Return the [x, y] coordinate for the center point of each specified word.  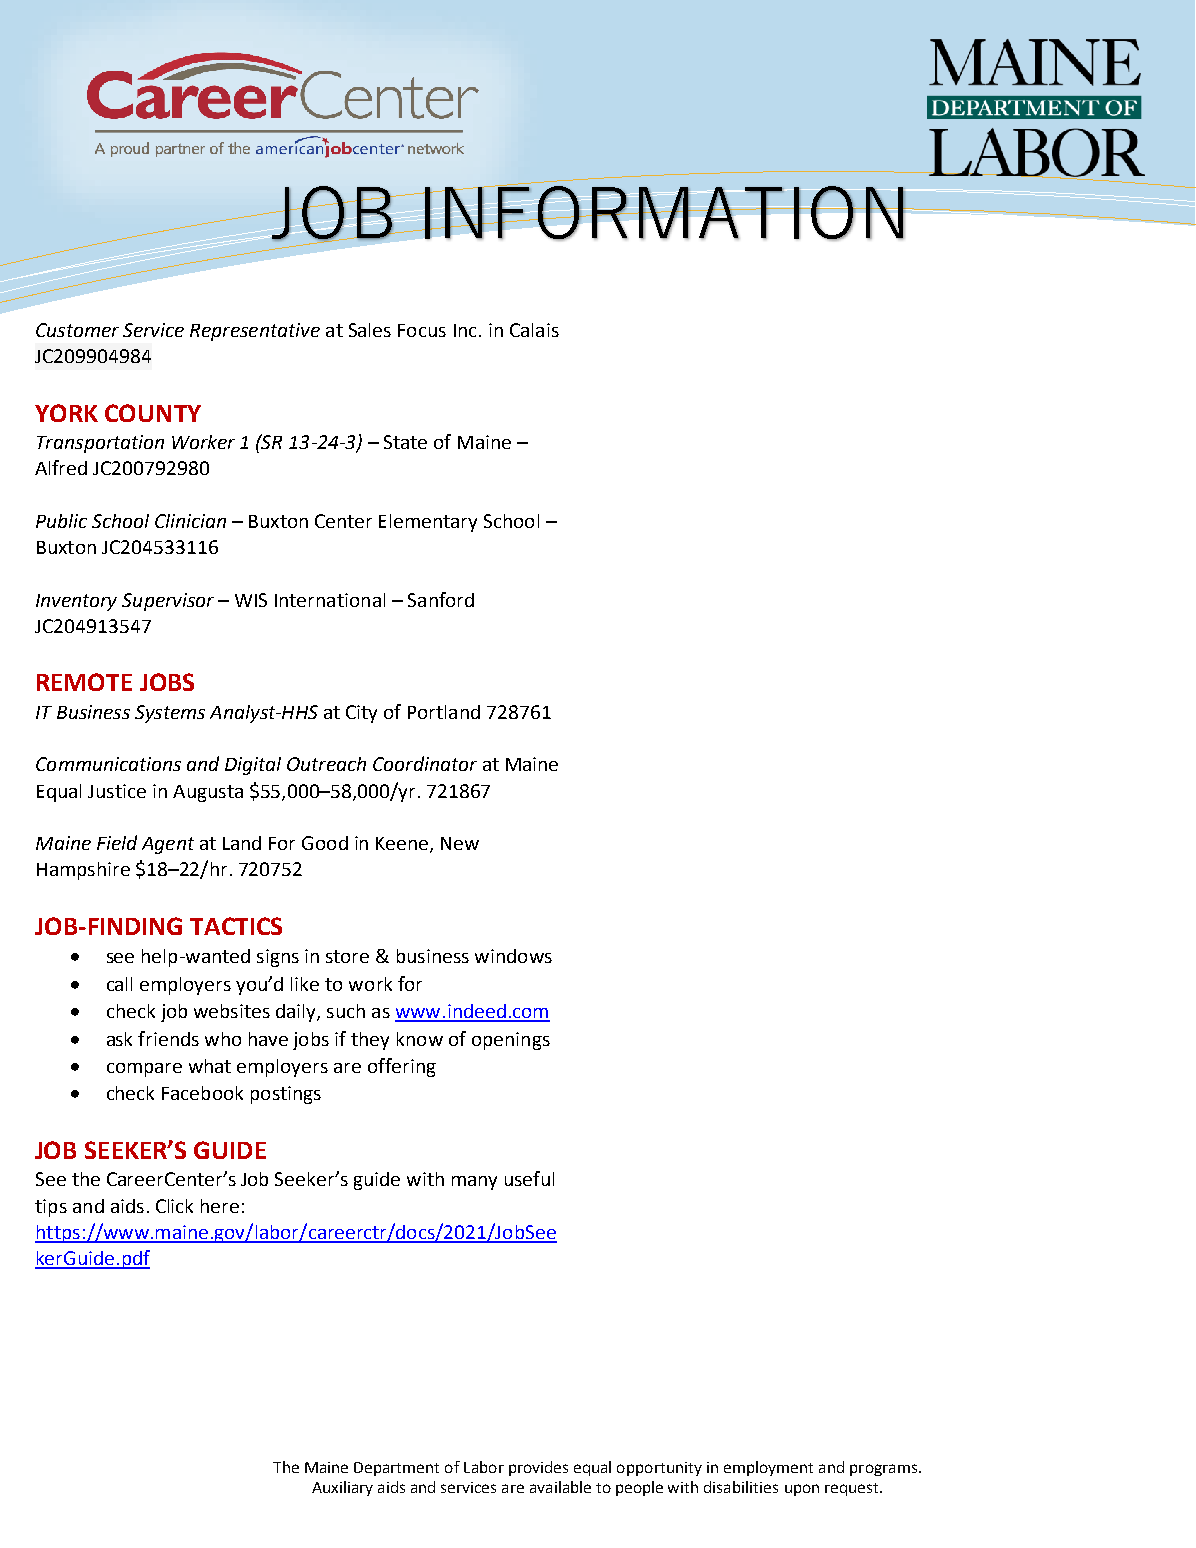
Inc [465, 330]
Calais [534, 330]
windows [513, 956]
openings [511, 1041]
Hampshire [83, 871]
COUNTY [153, 413]
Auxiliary [342, 1488]
